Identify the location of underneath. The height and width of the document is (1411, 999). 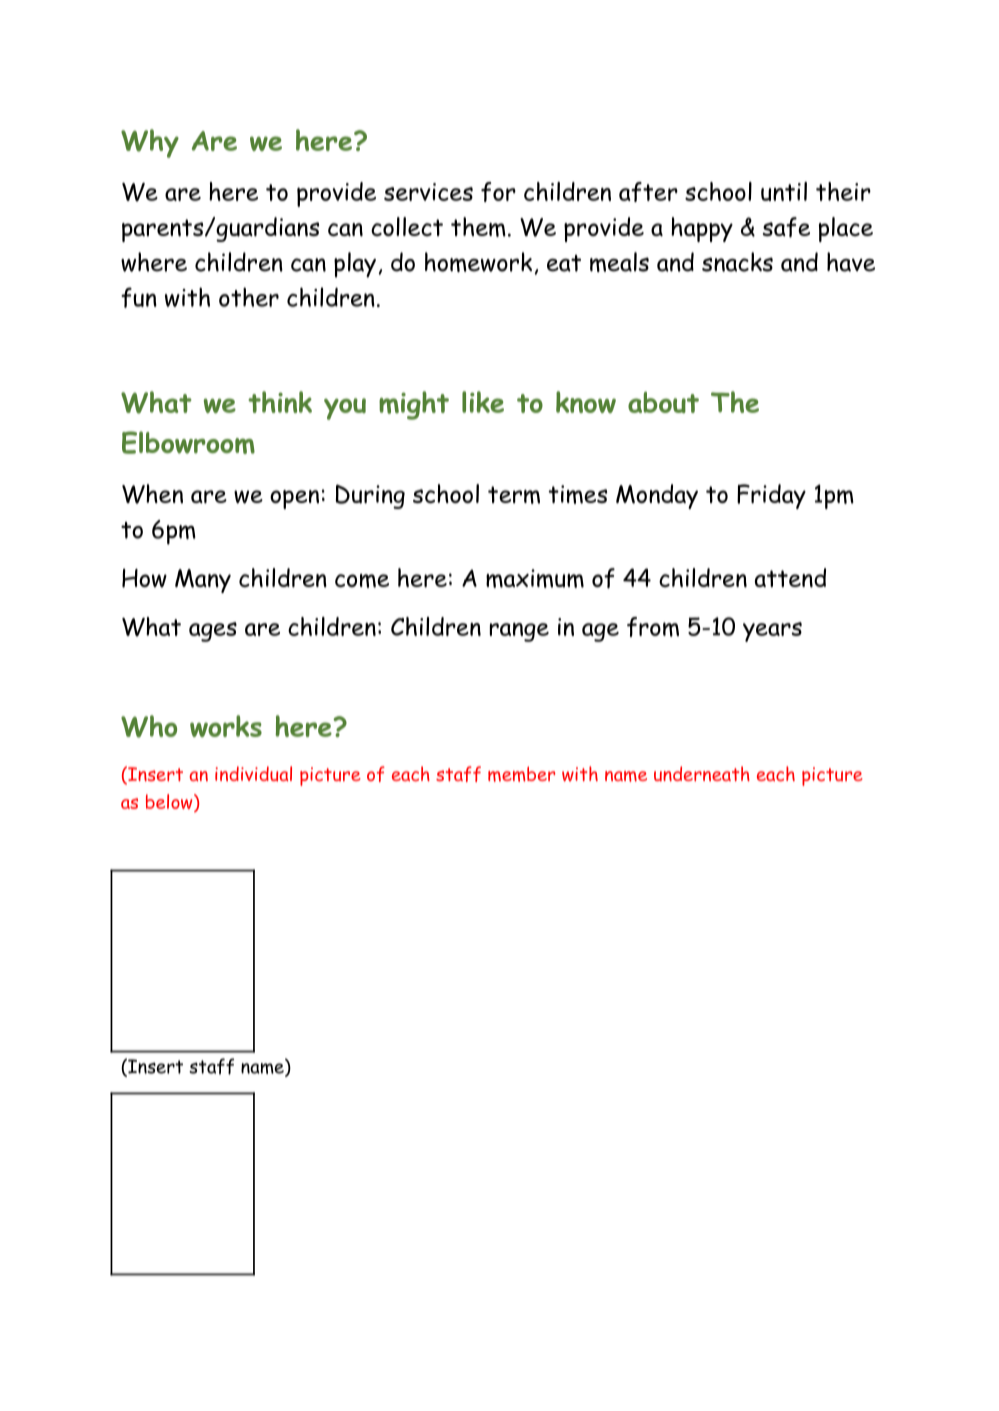
(702, 774).
